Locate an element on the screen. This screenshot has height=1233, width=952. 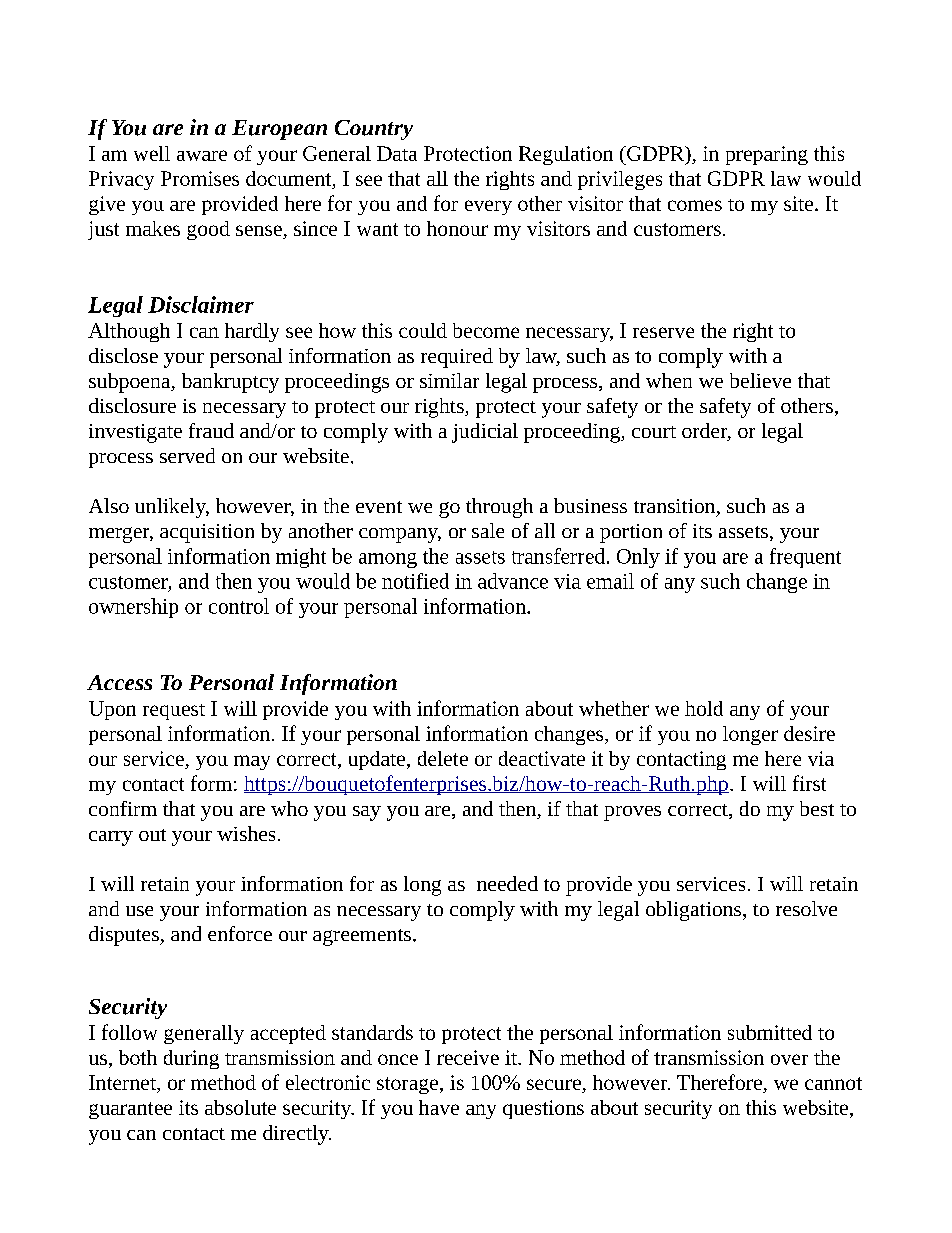
preparing is located at coordinates (767, 155).
